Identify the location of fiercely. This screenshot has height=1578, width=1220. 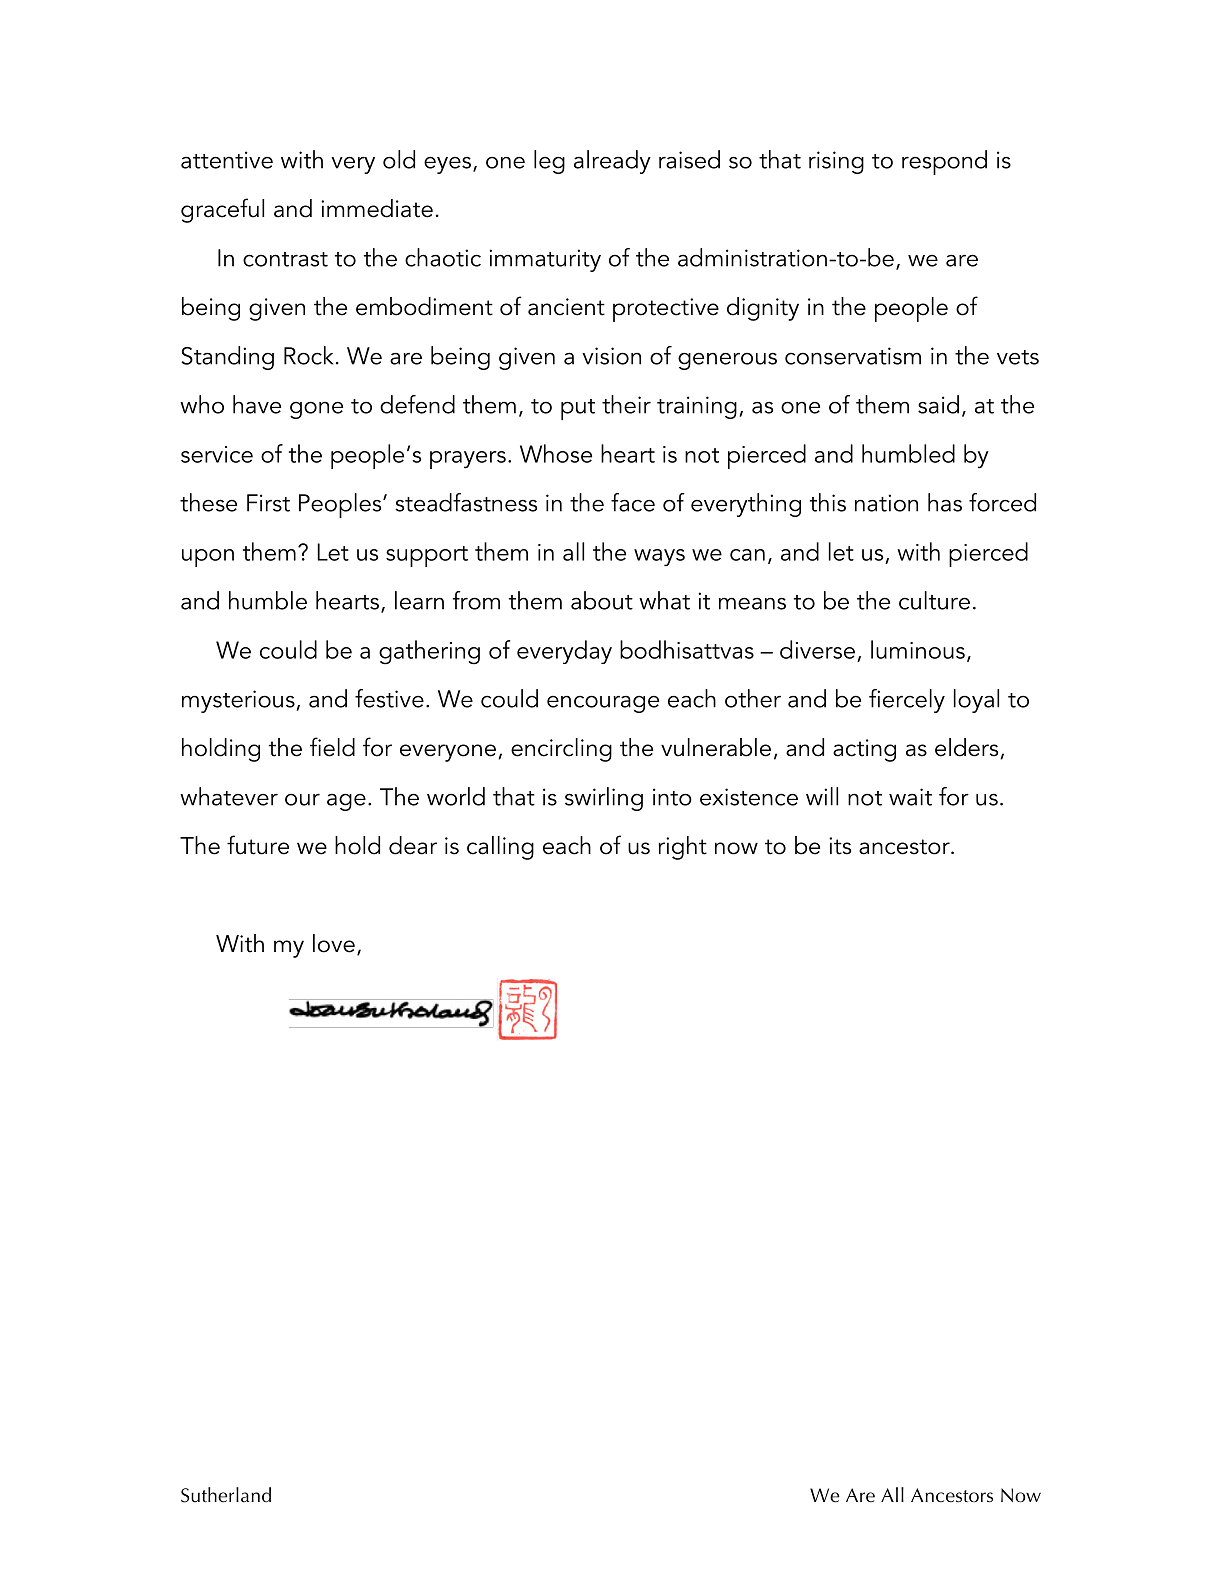
(907, 701).
